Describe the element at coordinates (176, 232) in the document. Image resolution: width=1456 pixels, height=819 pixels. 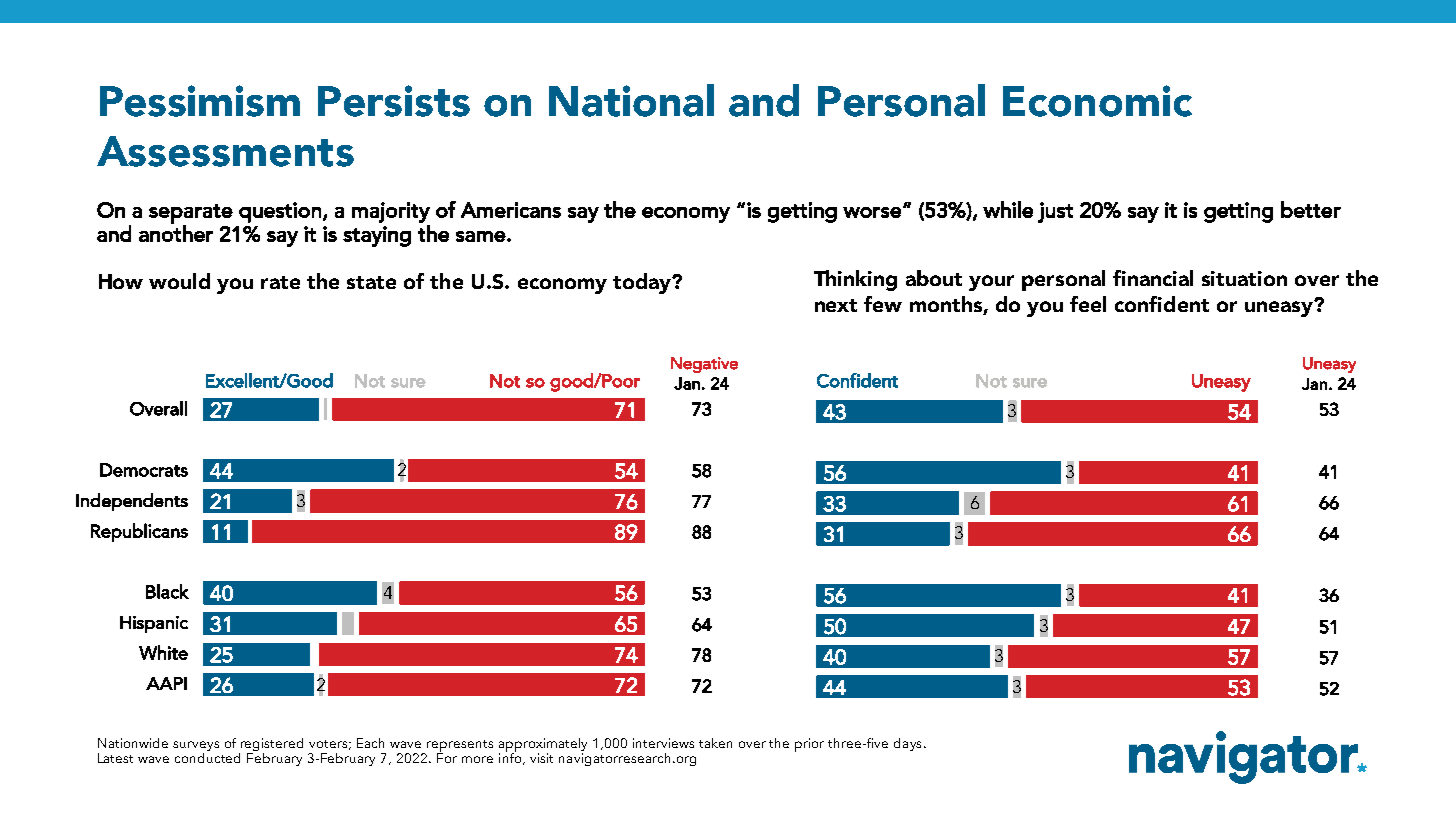
I see `another` at that location.
